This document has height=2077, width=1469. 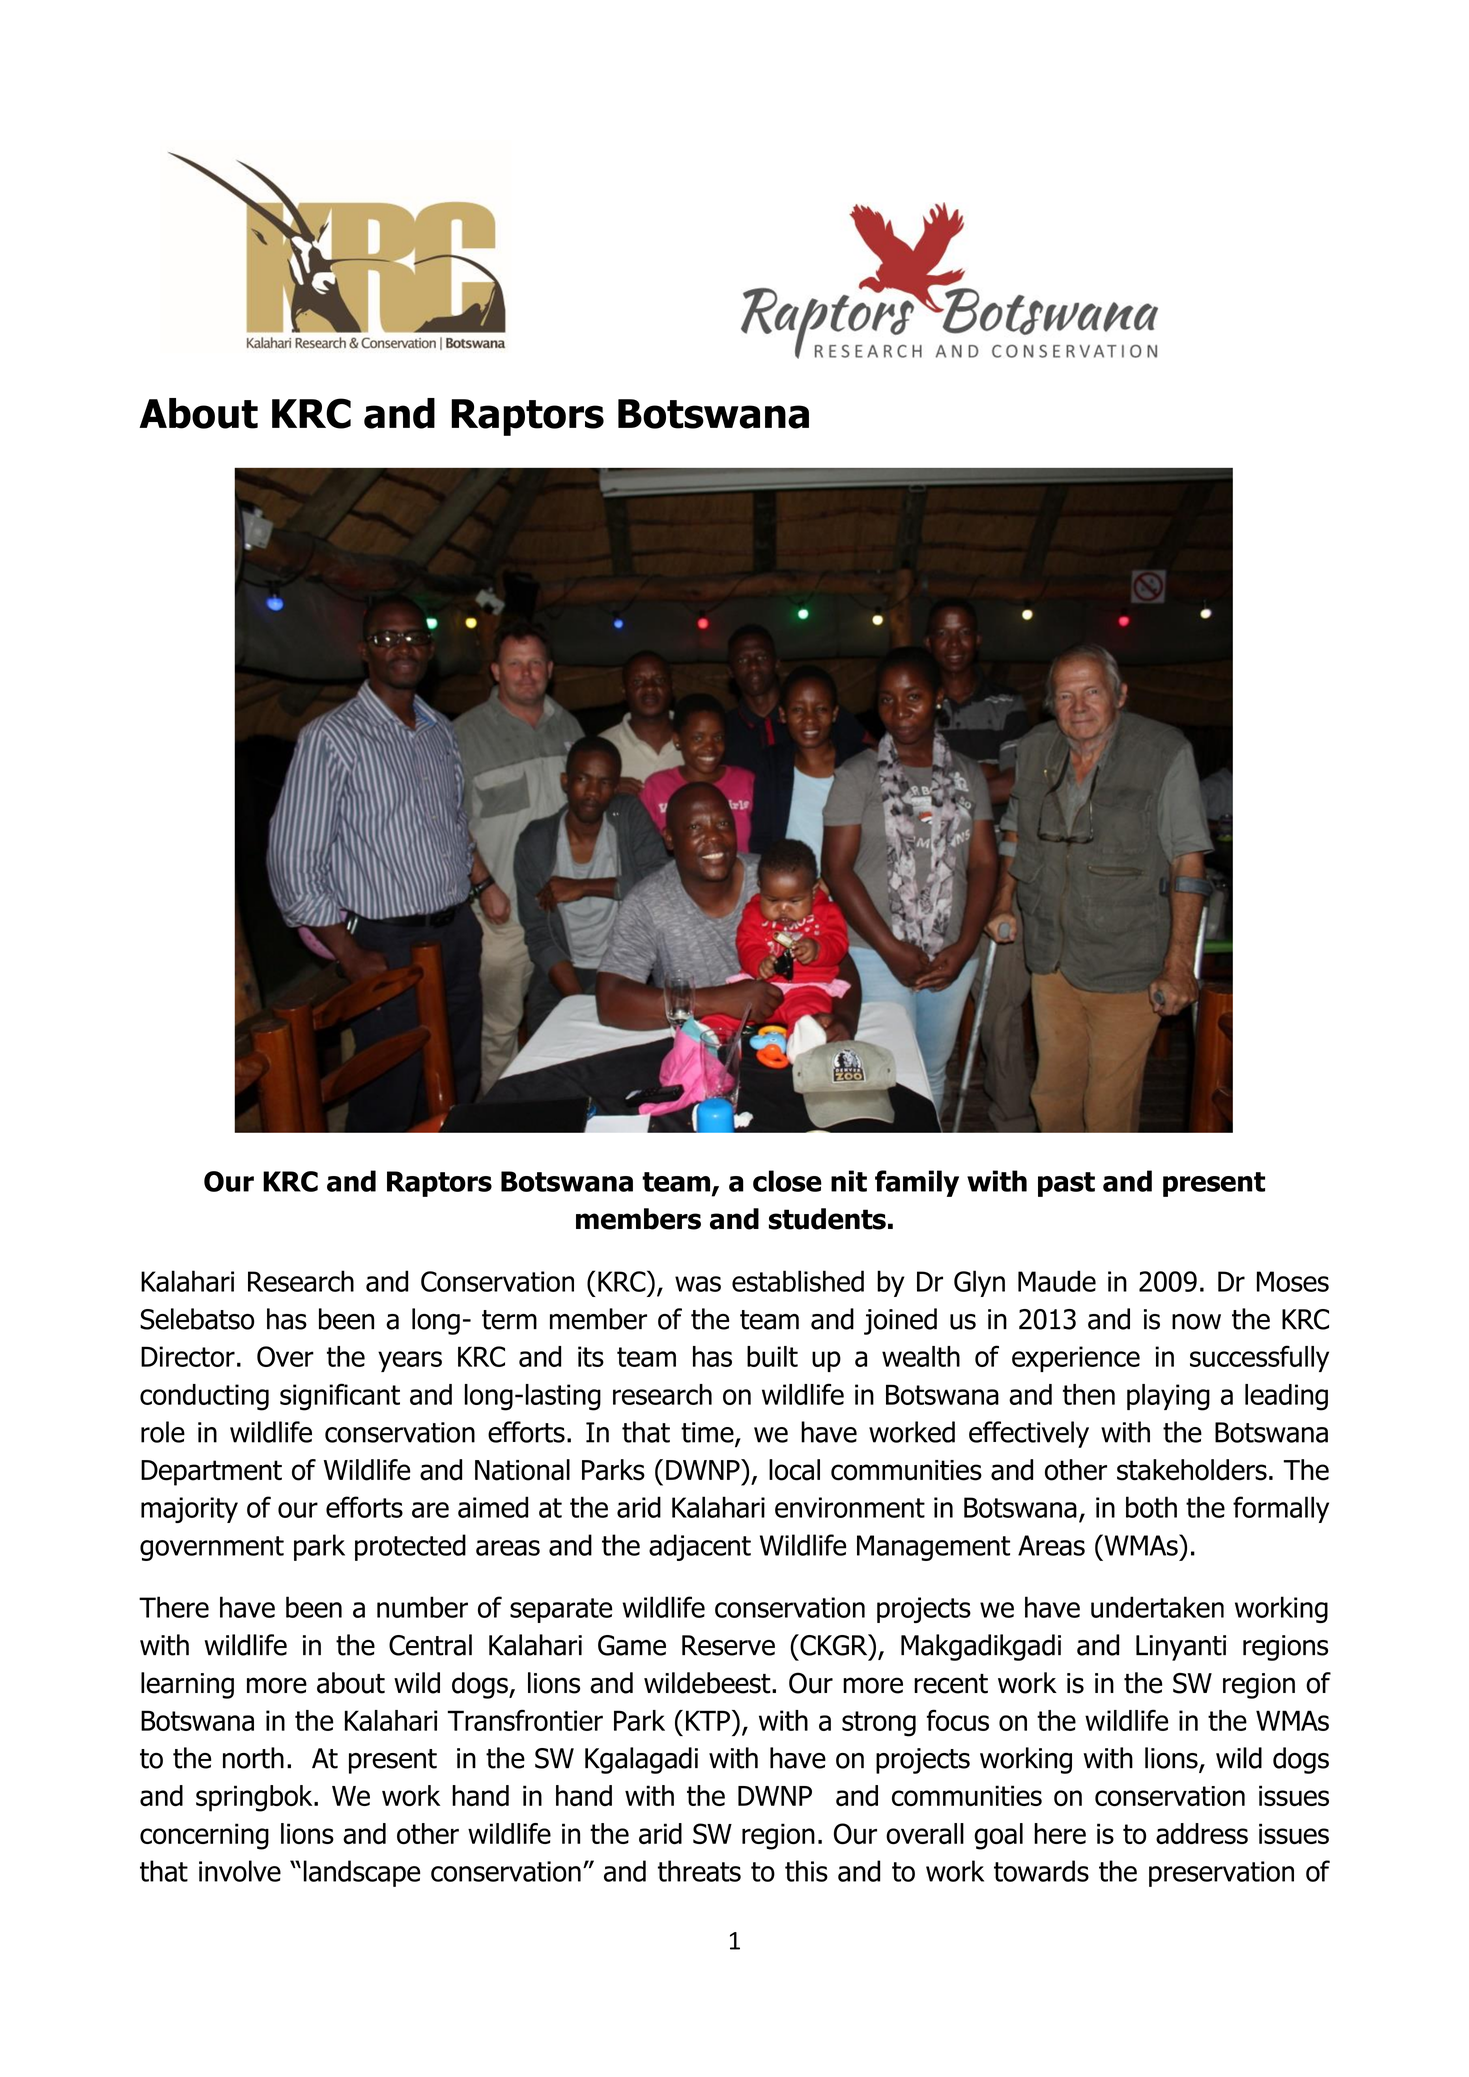 What do you see at coordinates (698, 1284) in the document?
I see `was` at bounding box center [698, 1284].
